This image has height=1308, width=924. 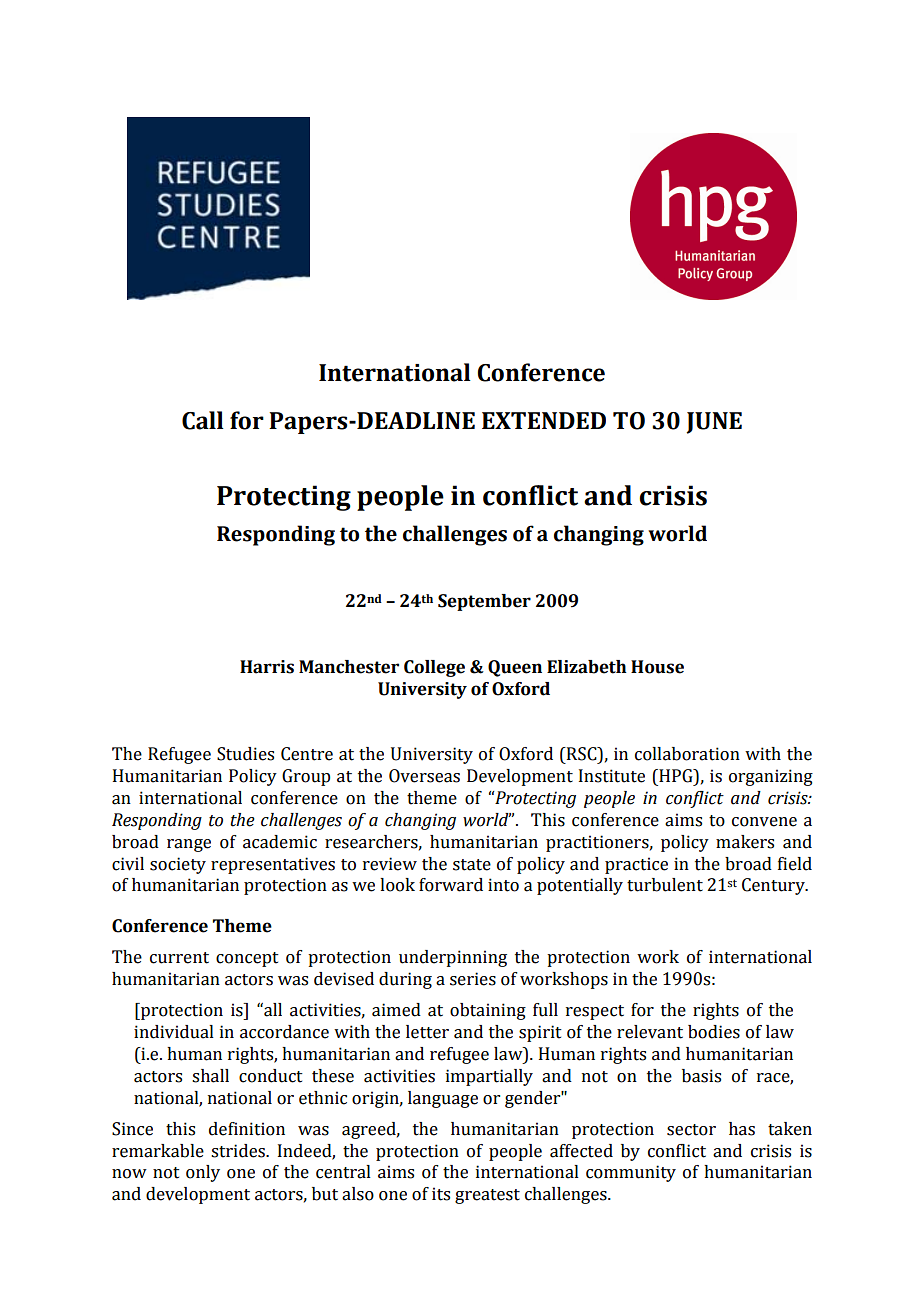 What do you see at coordinates (179, 958) in the image?
I see `current` at bounding box center [179, 958].
